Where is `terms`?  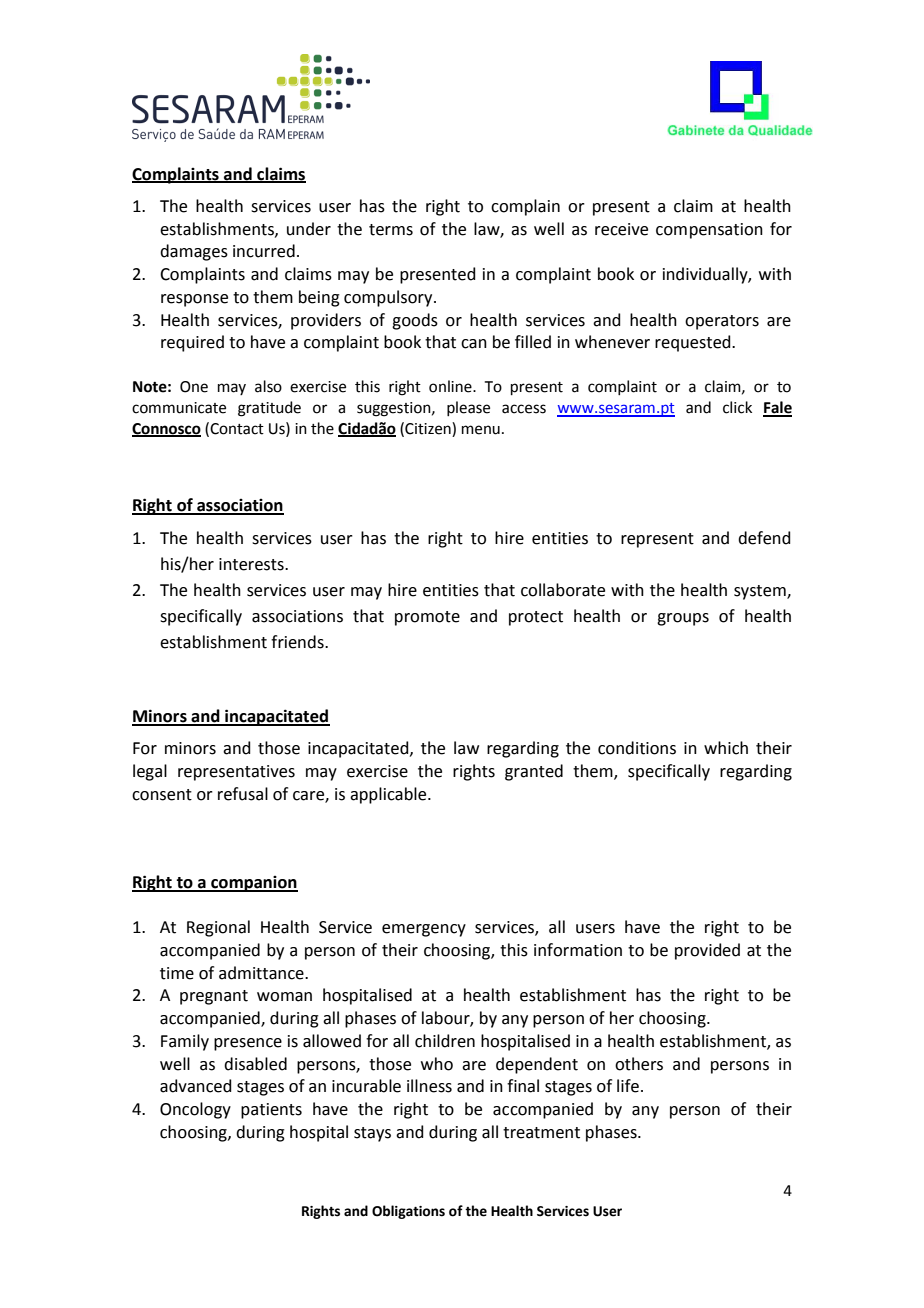 terms is located at coordinates (391, 230).
